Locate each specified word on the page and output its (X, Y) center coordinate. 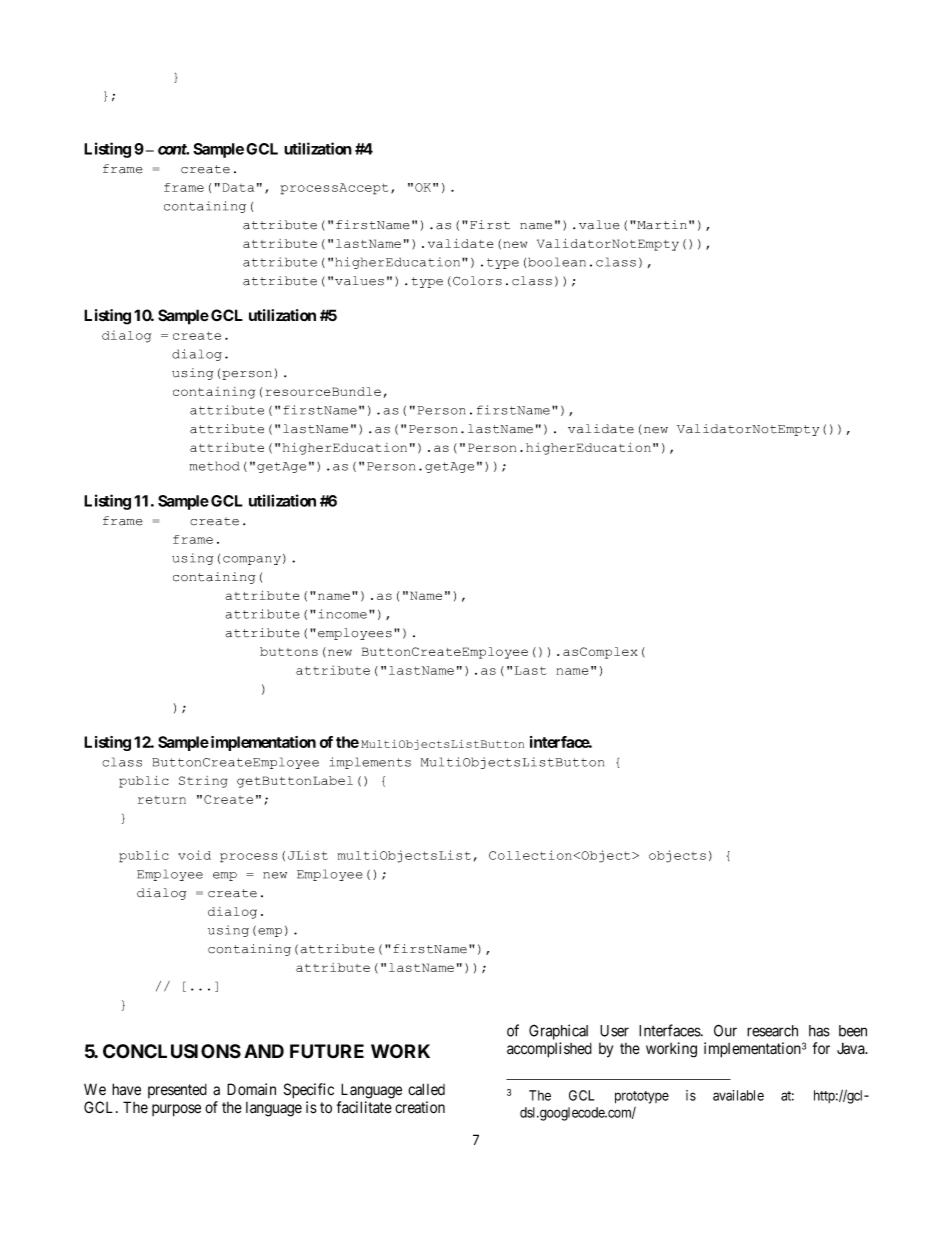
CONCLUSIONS (172, 1051)
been (853, 1031)
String (203, 782)
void (194, 855)
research (772, 1031)
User (614, 1031)
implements (370, 763)
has (819, 1031)
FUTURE (327, 1051)
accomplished (549, 1050)
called (426, 1089)
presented (177, 1091)
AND (264, 1051)
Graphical (558, 1032)
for (821, 1048)
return (162, 800)
